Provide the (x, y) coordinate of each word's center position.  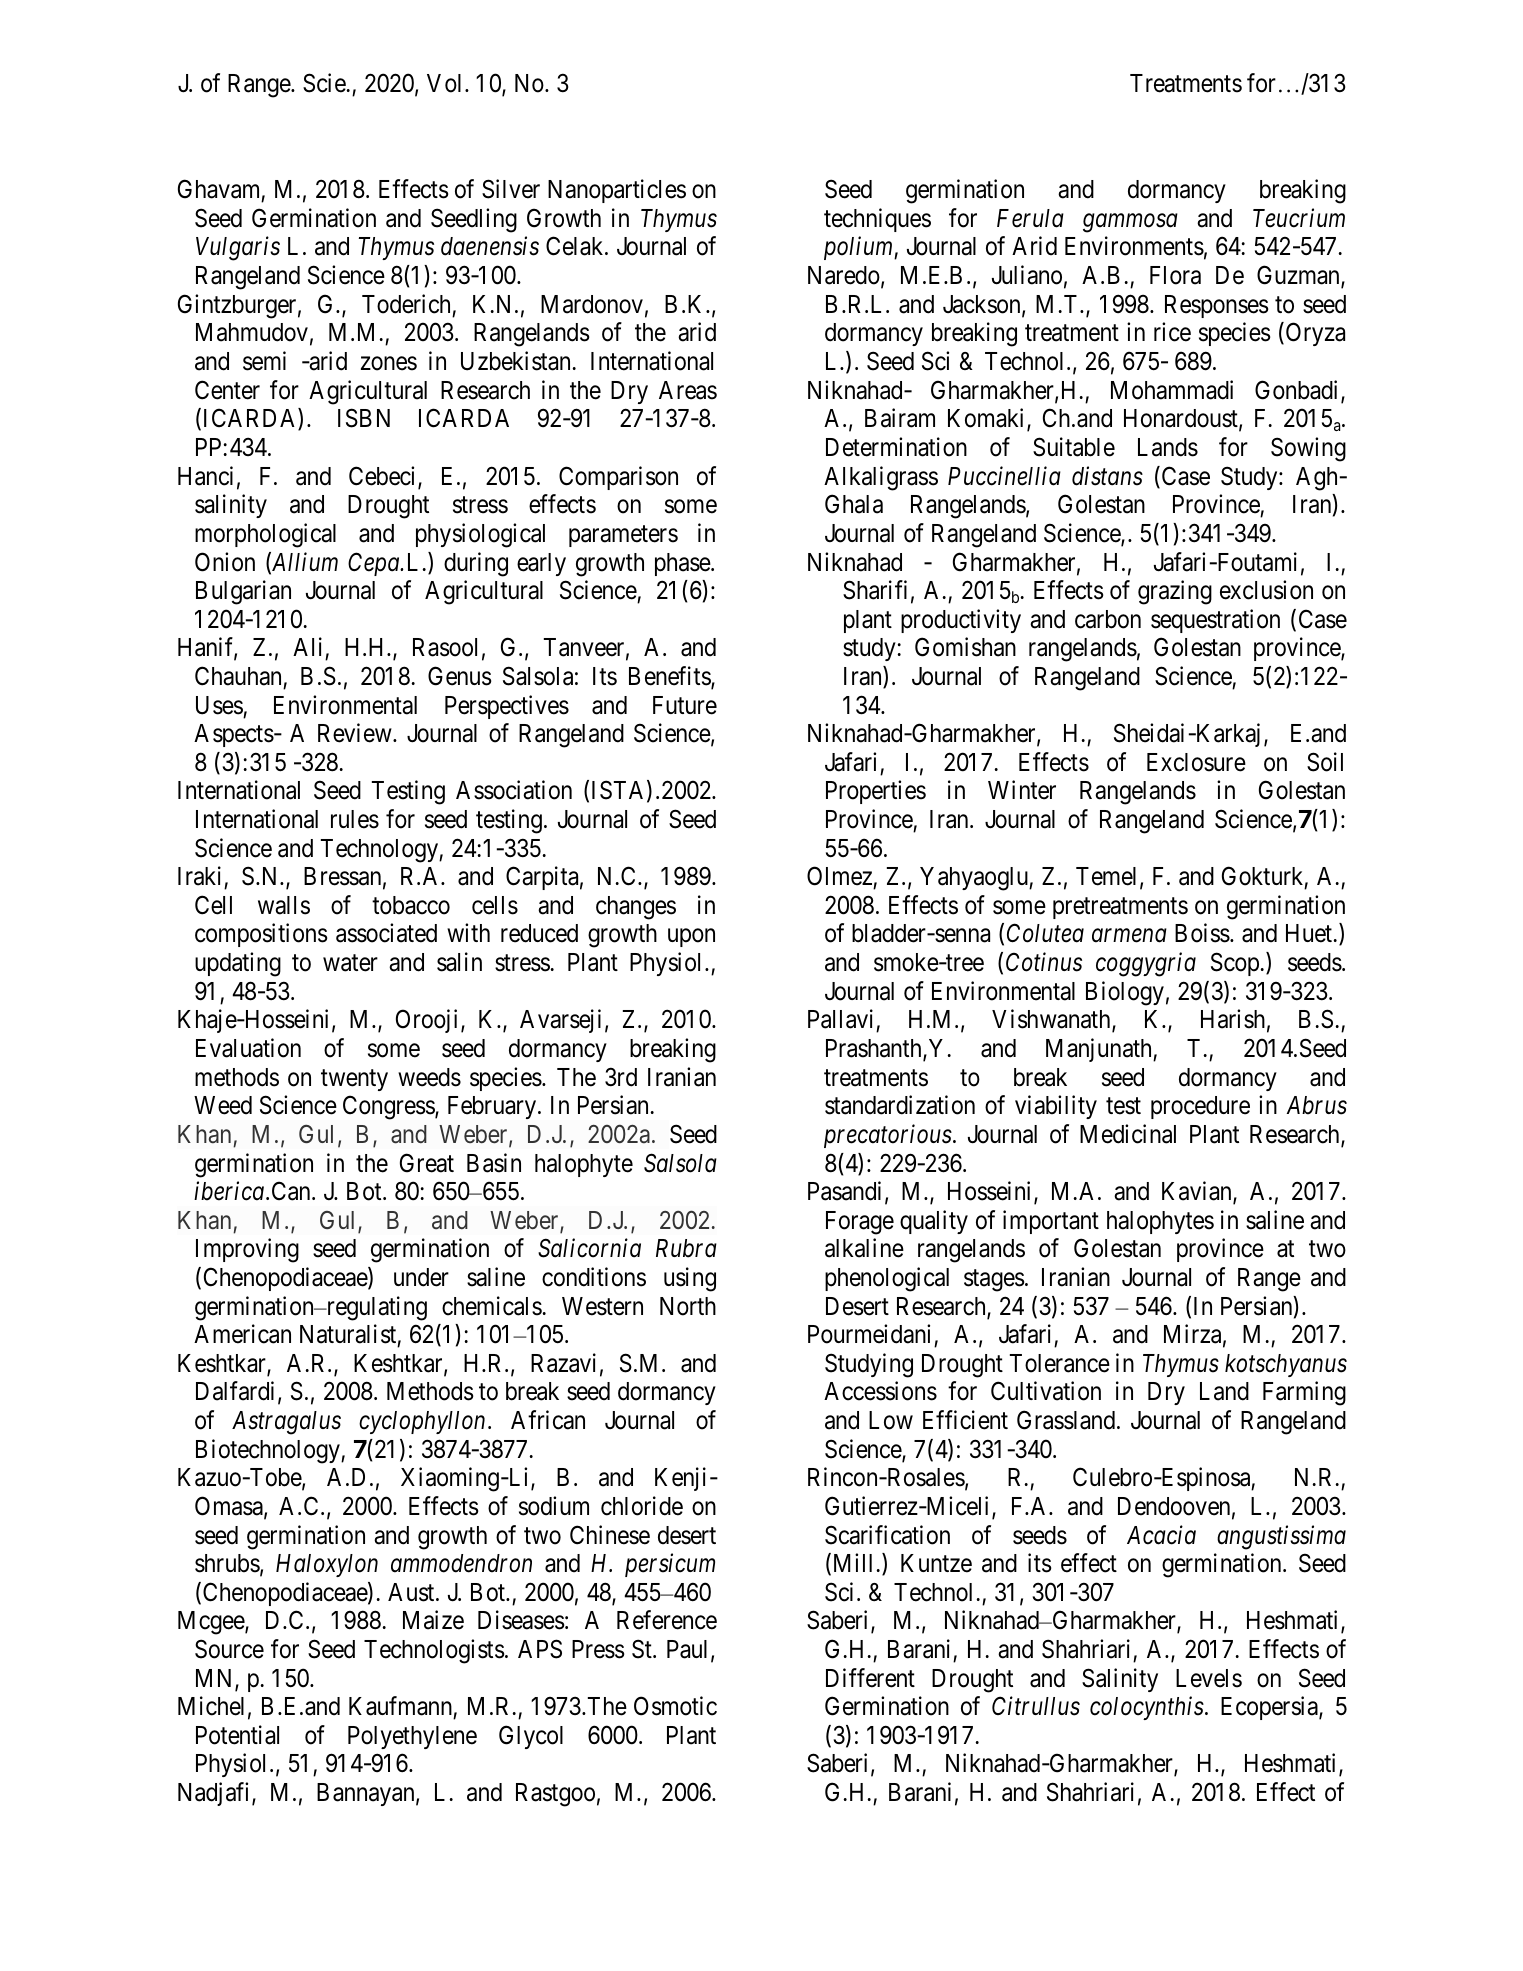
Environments (1134, 246)
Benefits (670, 677)
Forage (860, 1223)
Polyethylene (412, 1737)
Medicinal (1128, 1134)
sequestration (1215, 621)
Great (427, 1163)
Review (356, 733)
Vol (446, 83)
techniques (877, 220)
